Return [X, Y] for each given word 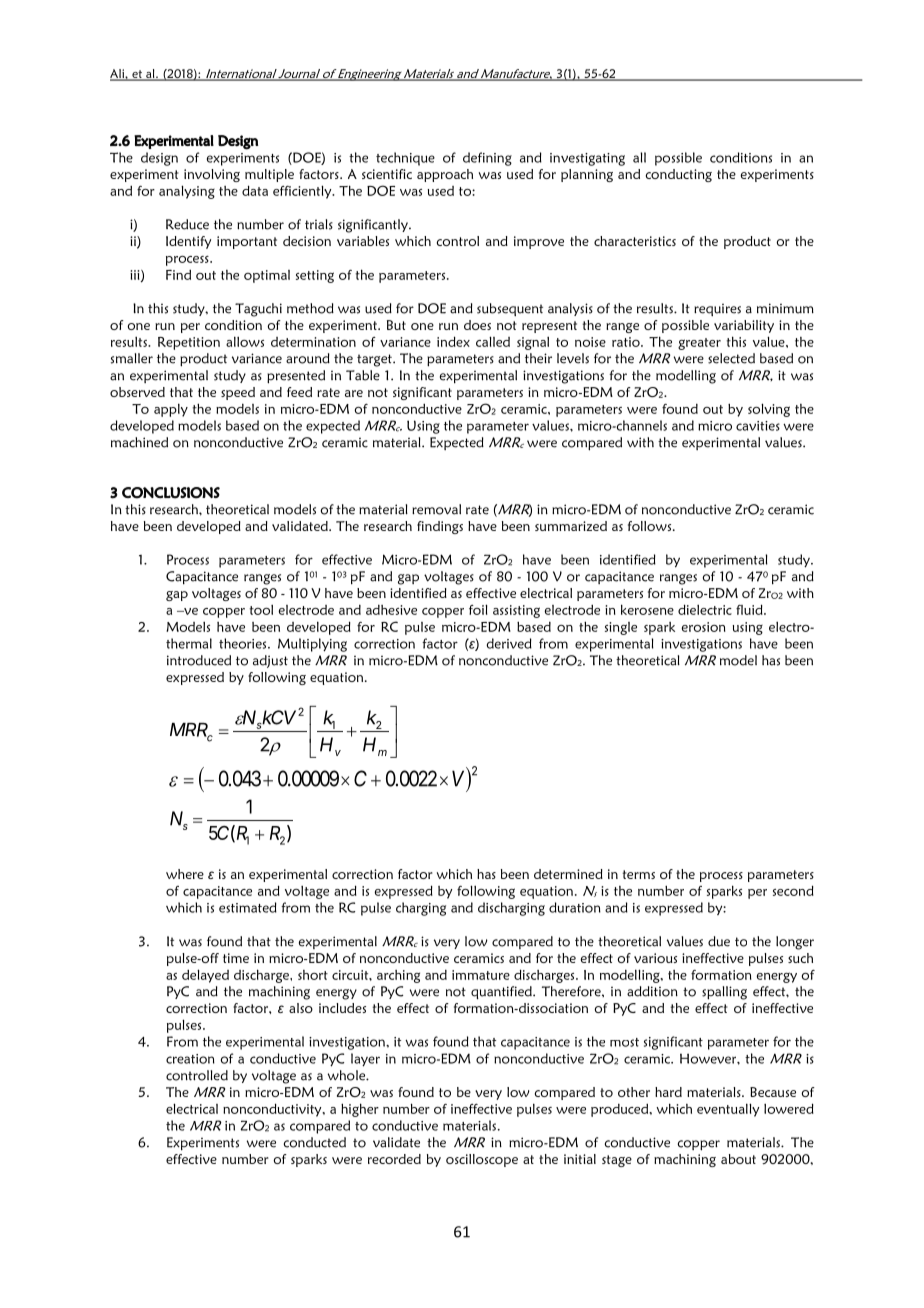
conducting [679, 175]
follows [651, 526]
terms [638, 874]
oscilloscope [482, 1160]
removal [436, 509]
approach [445, 175]
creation [190, 1059]
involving [212, 175]
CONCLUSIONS [171, 493]
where [185, 874]
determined [568, 874]
